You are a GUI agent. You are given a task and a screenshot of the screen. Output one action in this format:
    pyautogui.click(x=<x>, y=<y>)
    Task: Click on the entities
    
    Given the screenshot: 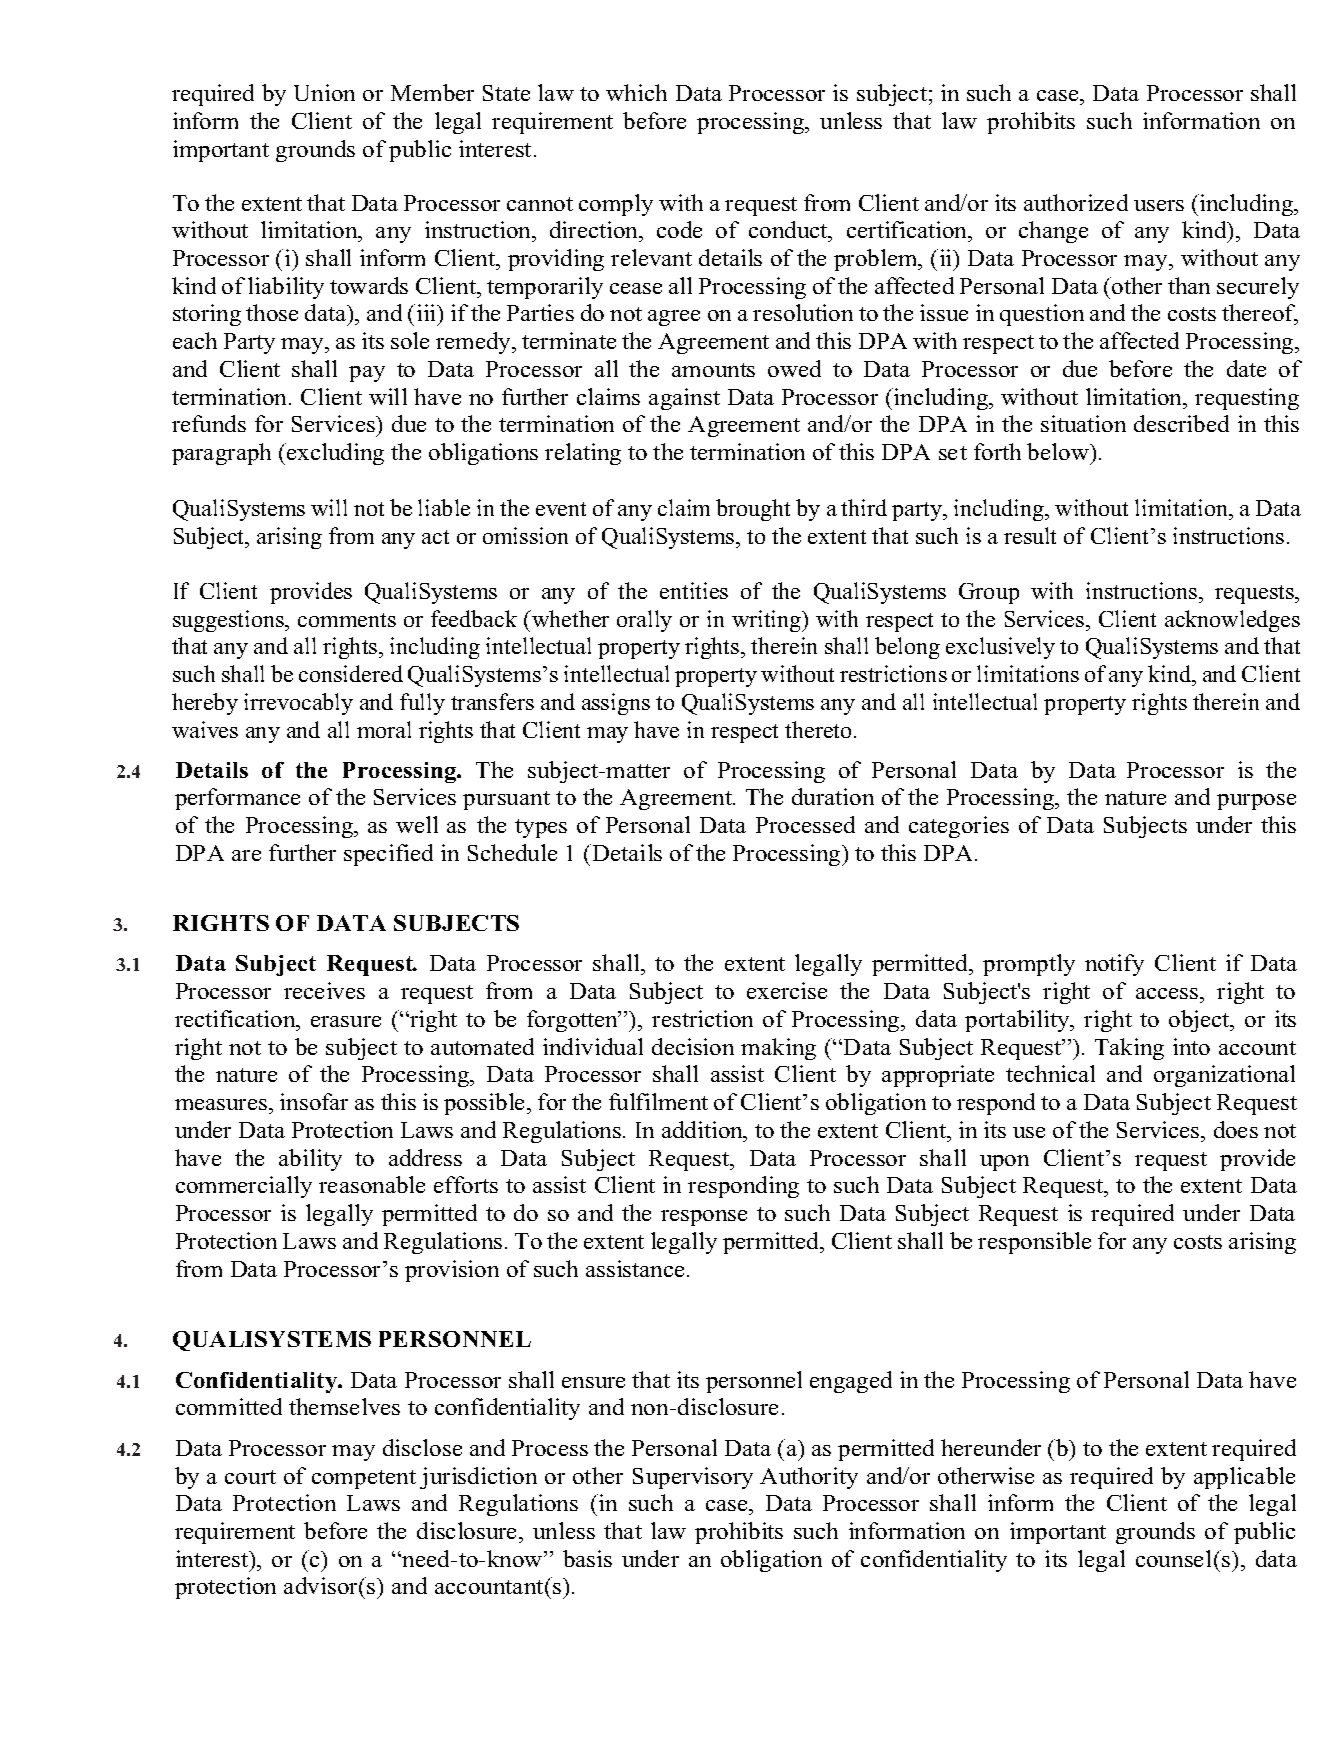 What is the action you would take?
    pyautogui.click(x=694, y=590)
